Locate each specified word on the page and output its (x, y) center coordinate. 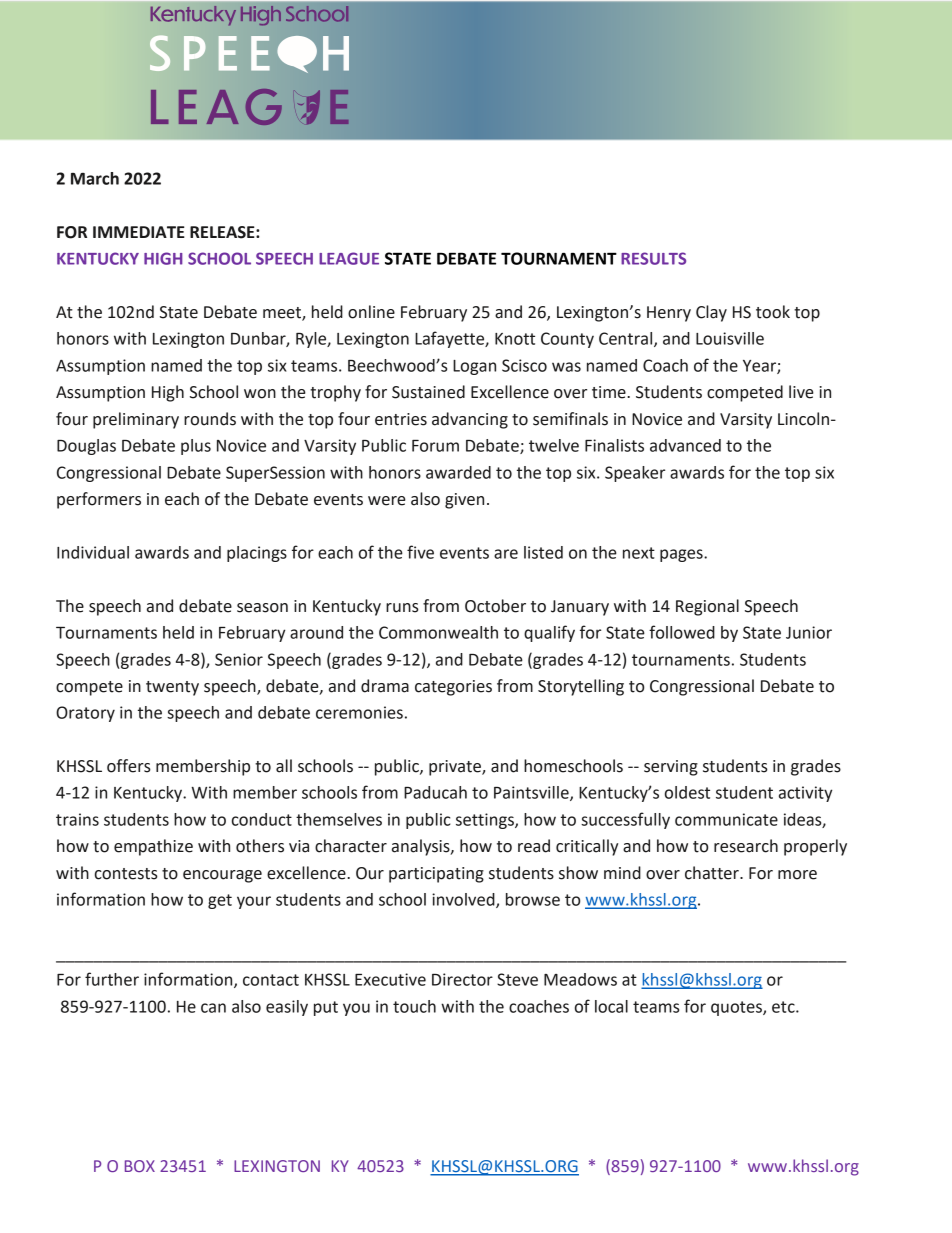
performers (99, 500)
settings (486, 821)
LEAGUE (349, 258)
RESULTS (653, 258)
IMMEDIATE (139, 232)
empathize (153, 847)
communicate (726, 819)
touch (414, 1006)
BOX (140, 1166)
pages (682, 555)
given (464, 501)
